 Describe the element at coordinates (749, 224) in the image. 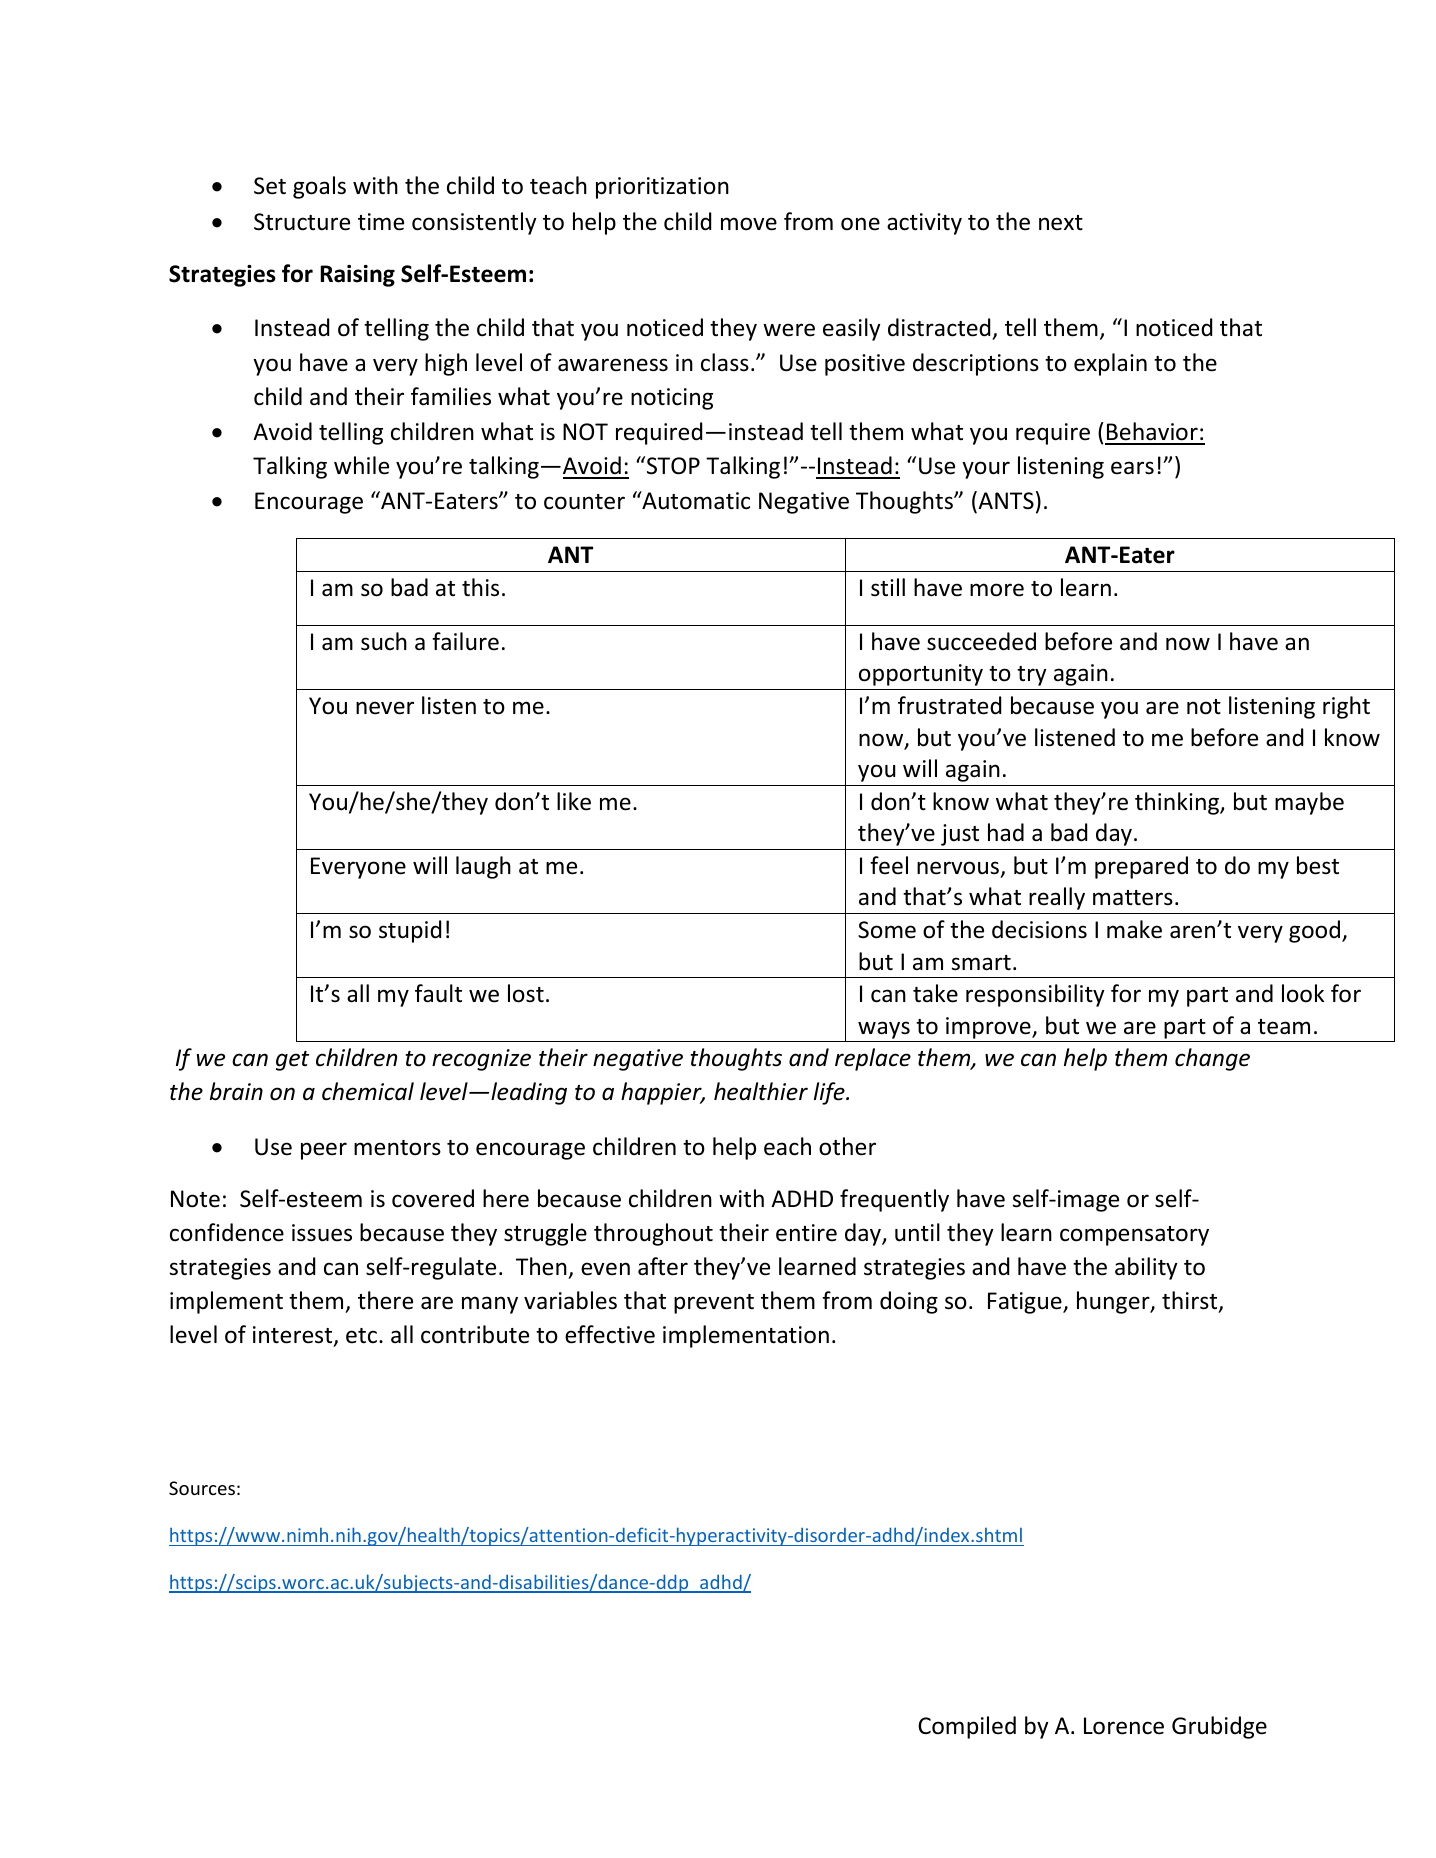

I see `move` at that location.
